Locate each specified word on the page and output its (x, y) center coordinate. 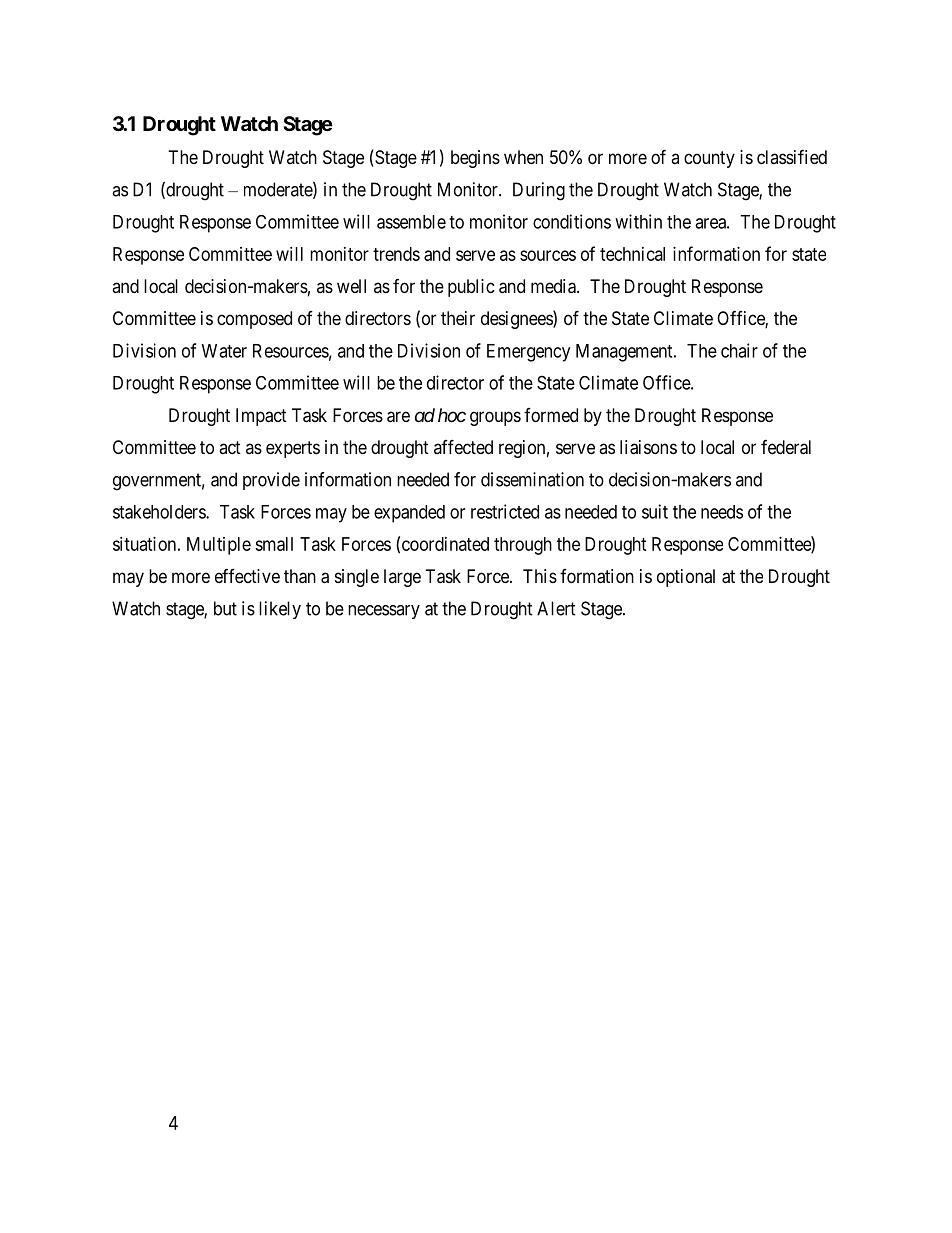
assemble (411, 222)
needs (722, 512)
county (709, 159)
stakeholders (160, 512)
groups (495, 418)
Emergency (528, 353)
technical (632, 254)
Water (224, 351)
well (351, 286)
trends (396, 254)
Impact (261, 417)
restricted (505, 511)
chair (739, 350)
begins (475, 159)
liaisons (648, 447)
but (225, 608)
